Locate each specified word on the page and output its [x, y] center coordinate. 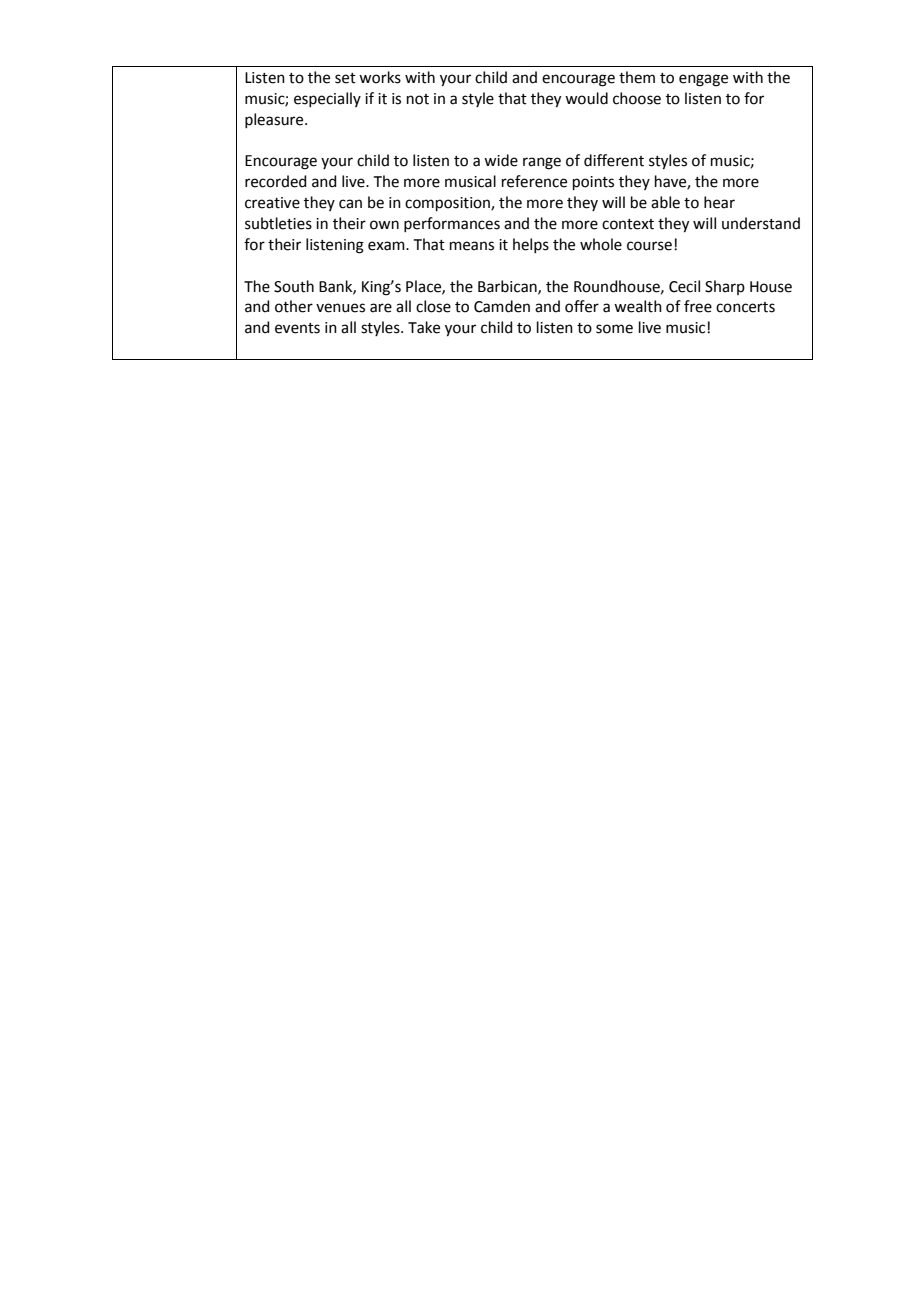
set [345, 78]
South [294, 286]
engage [703, 80]
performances [452, 224]
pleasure [275, 120]
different [614, 160]
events [297, 328]
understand [761, 223]
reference [534, 181]
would [586, 98]
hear [719, 202]
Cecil [684, 286]
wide [501, 160]
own [384, 225]
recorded [276, 181]
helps [531, 245]
